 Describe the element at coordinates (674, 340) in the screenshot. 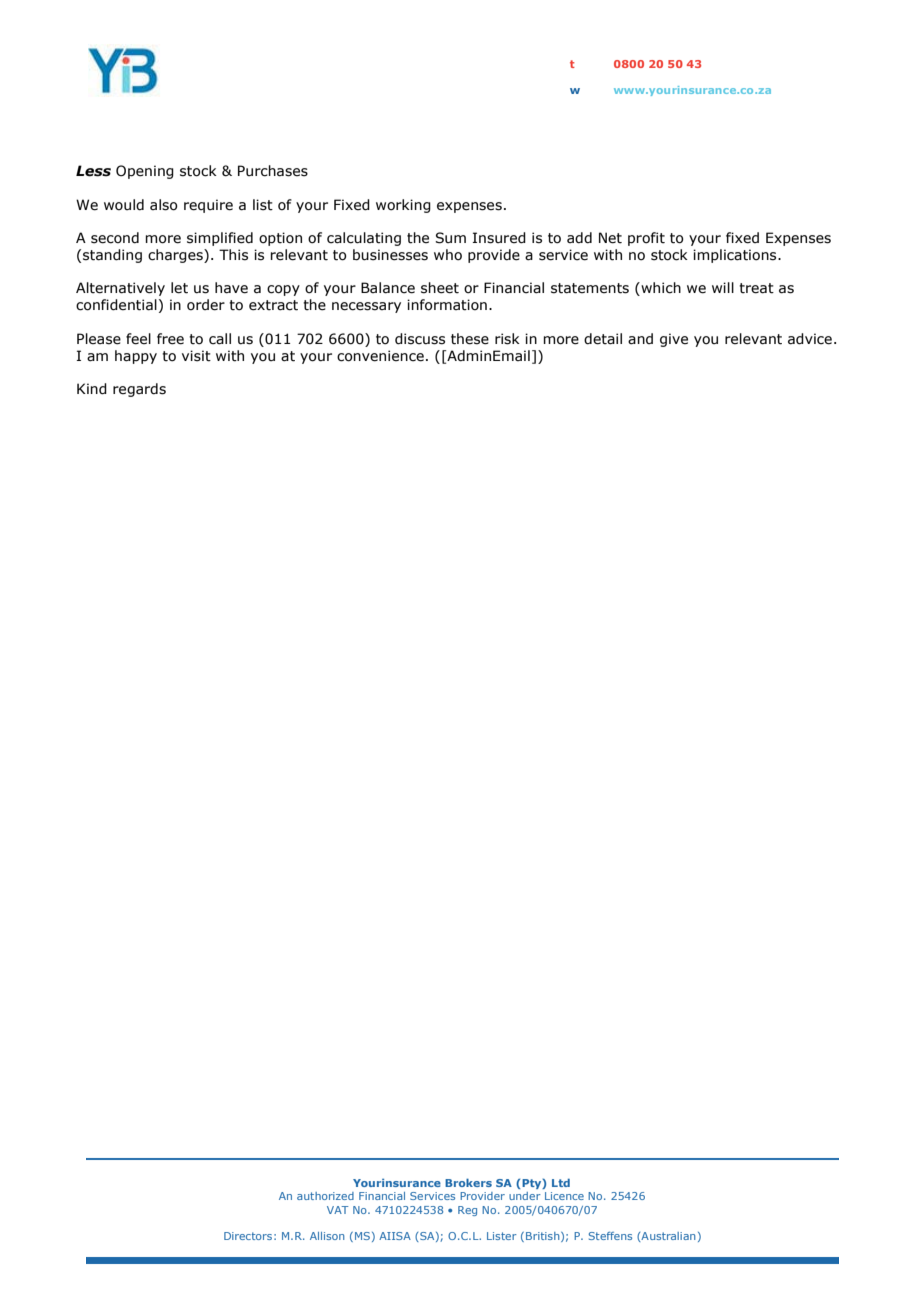

I see `give` at that location.
